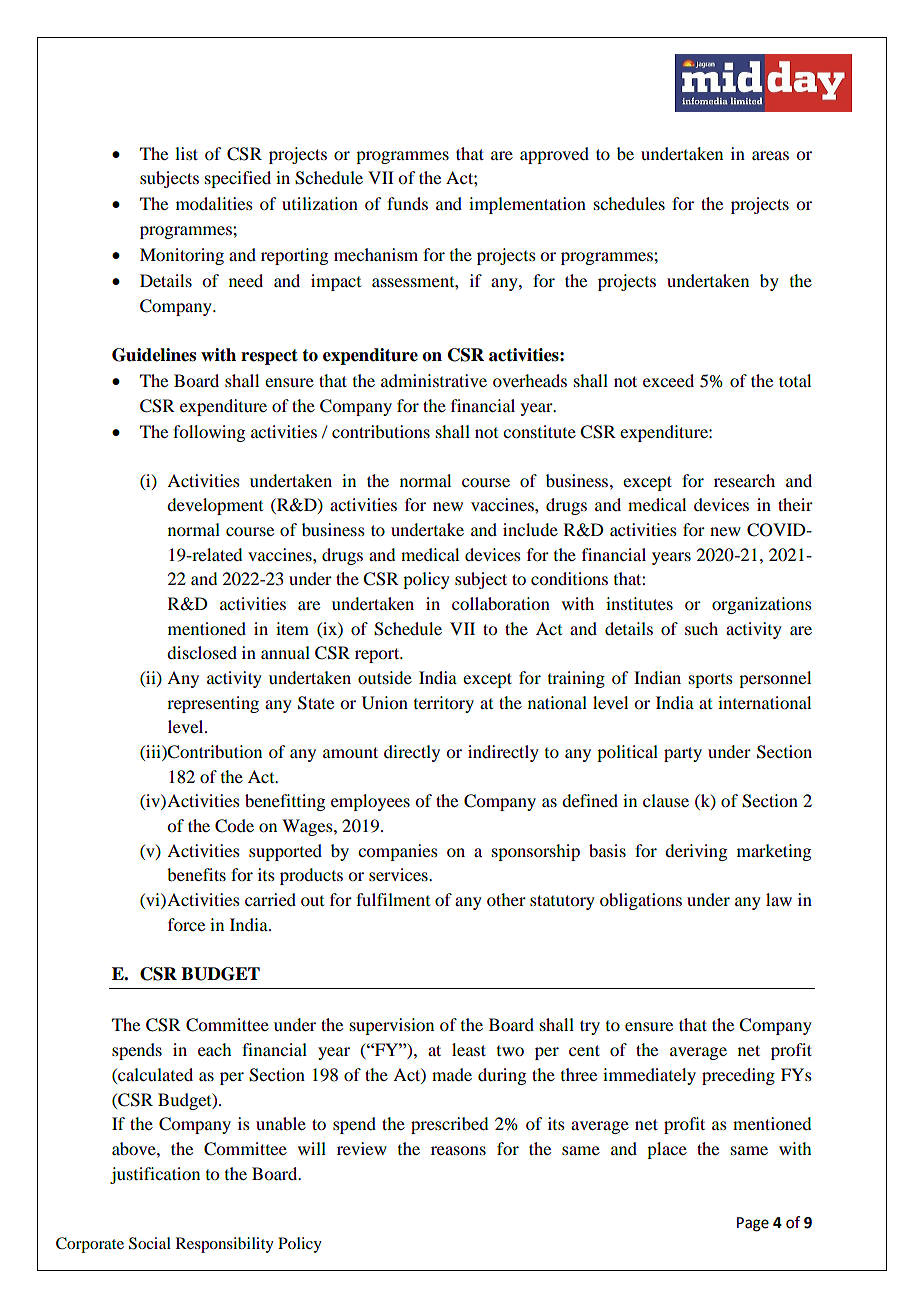  What do you see at coordinates (770, 155) in the screenshot?
I see `areas` at bounding box center [770, 155].
